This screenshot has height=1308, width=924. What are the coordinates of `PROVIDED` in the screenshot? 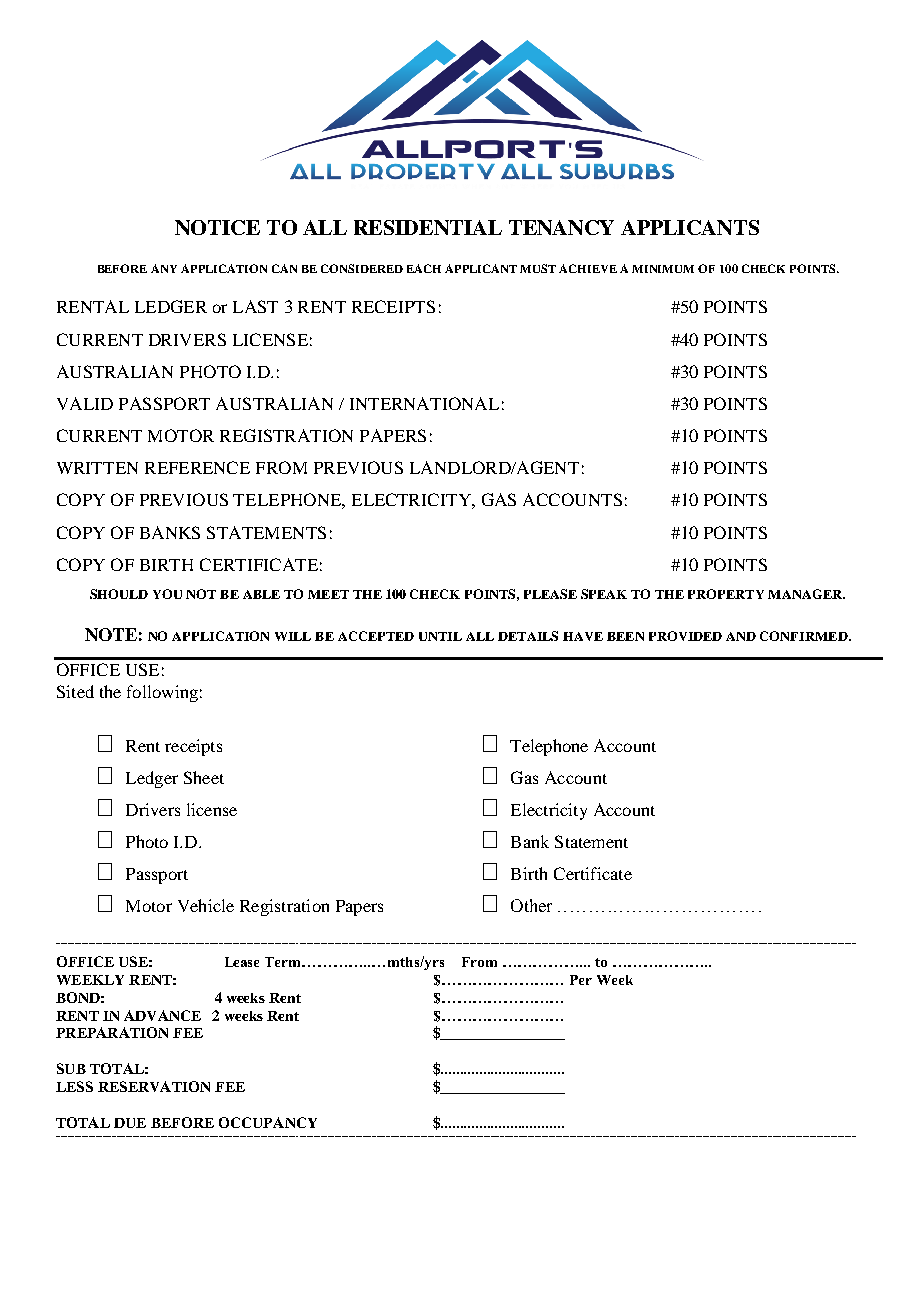 It's located at (685, 636).
